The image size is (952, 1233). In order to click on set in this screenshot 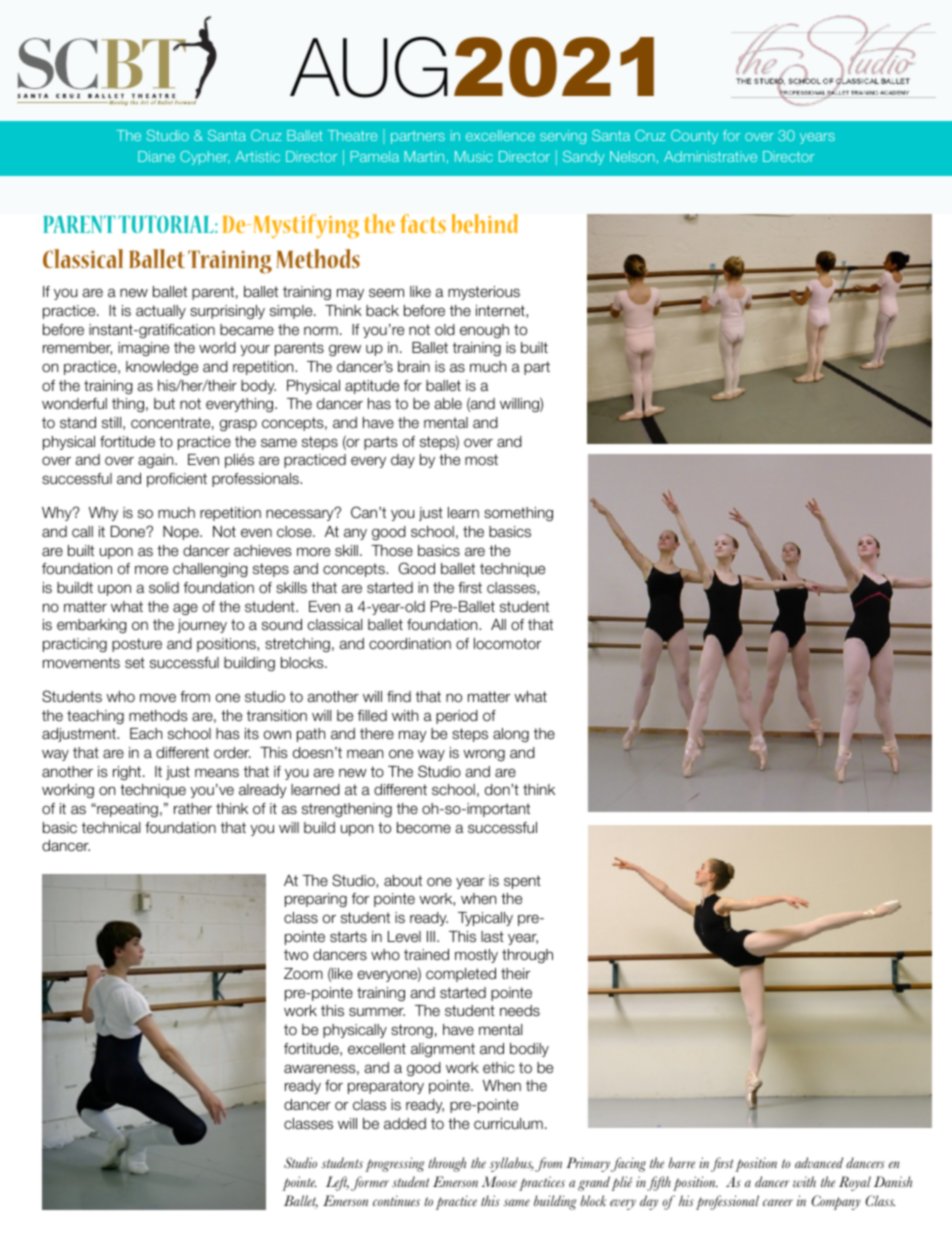, I will do `click(135, 662)`.
